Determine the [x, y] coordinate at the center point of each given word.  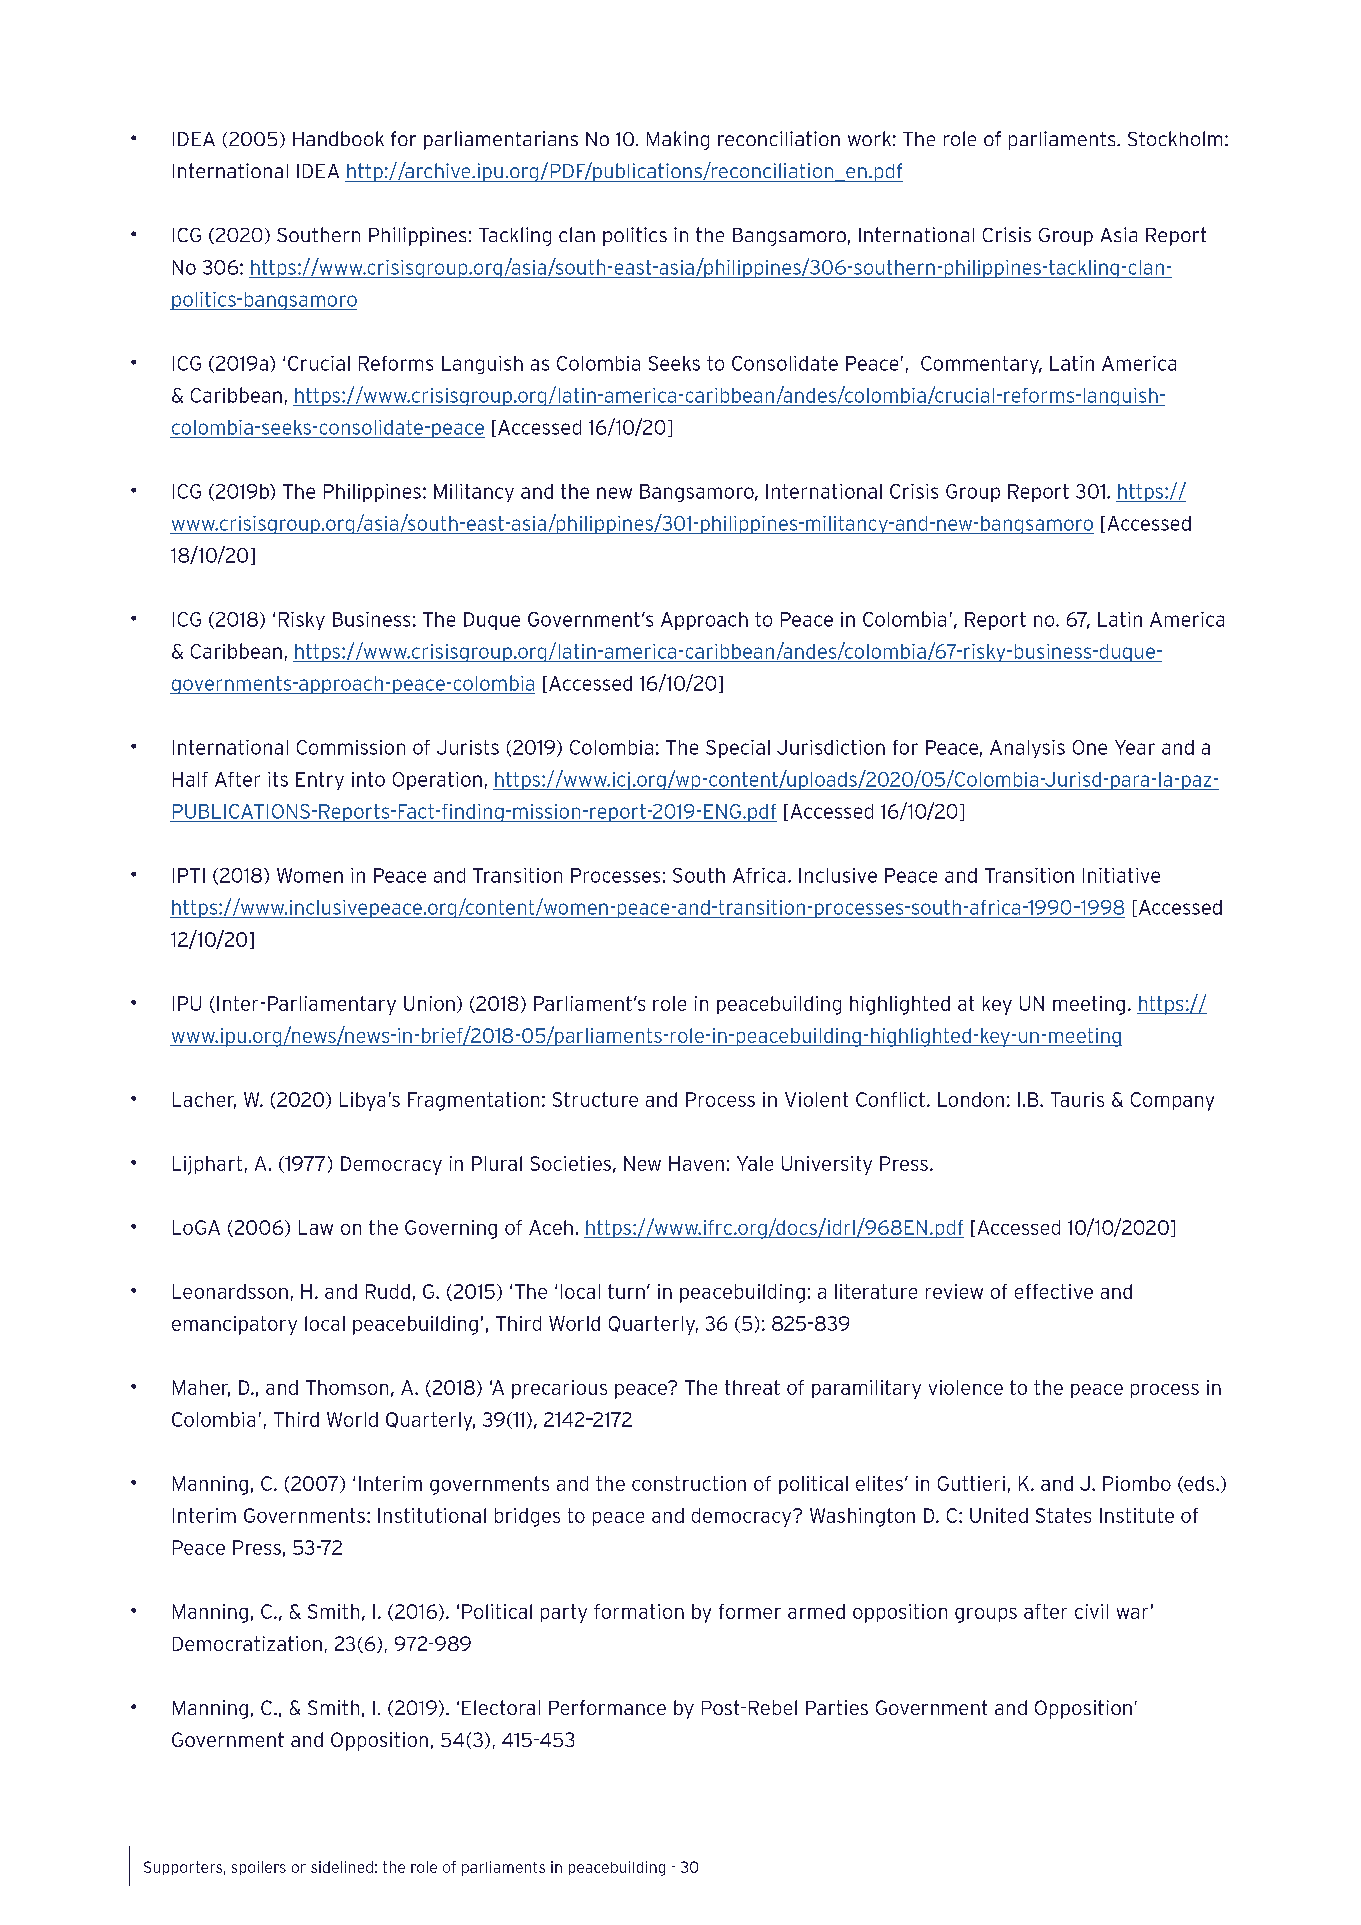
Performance [607, 1707]
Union [429, 1003]
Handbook [338, 138]
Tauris [1077, 1099]
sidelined [342, 1867]
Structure [595, 1099]
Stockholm [1175, 138]
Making [678, 140]
